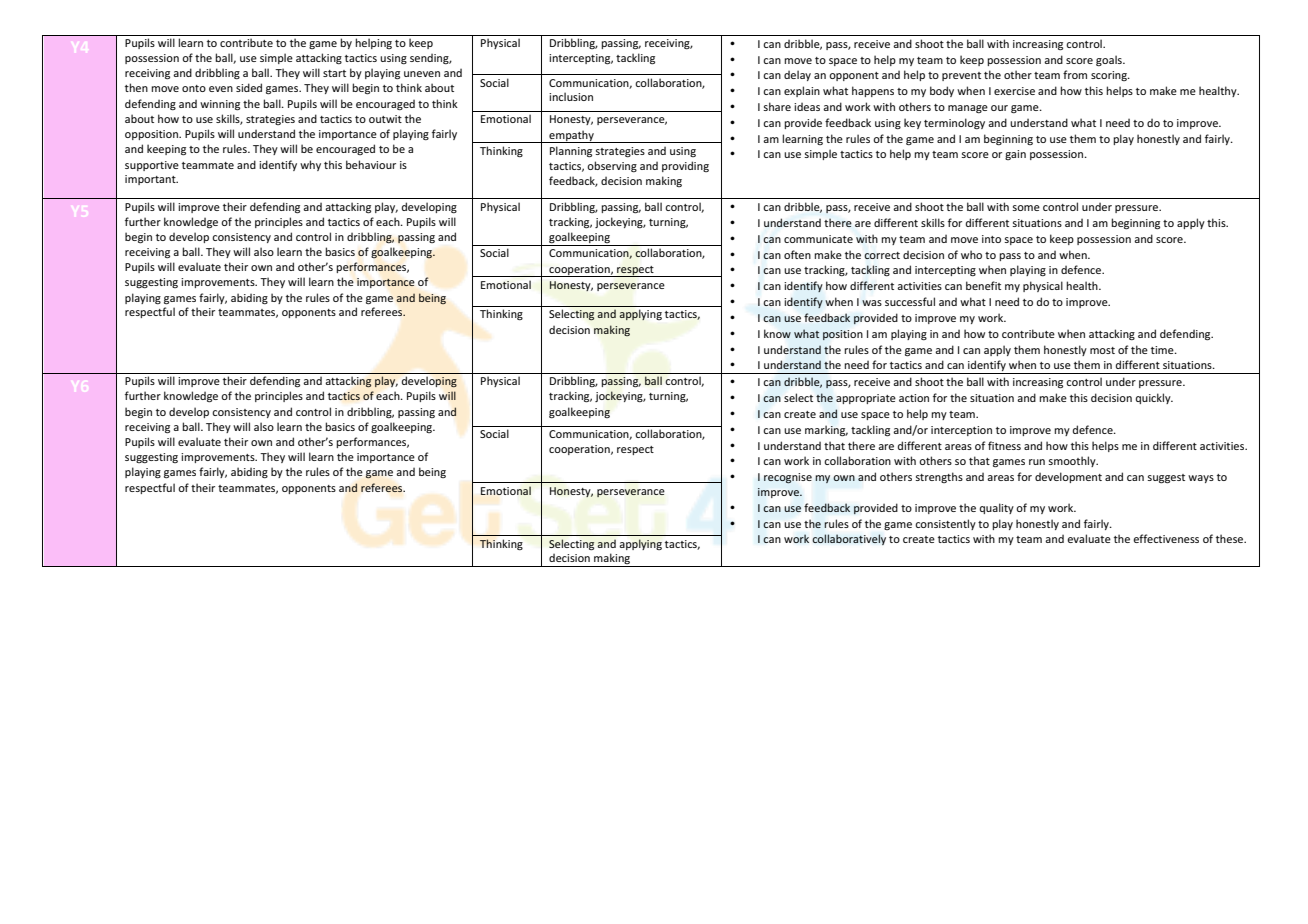  Describe the element at coordinates (849, 539) in the page. I see `collaboratively` at that location.
